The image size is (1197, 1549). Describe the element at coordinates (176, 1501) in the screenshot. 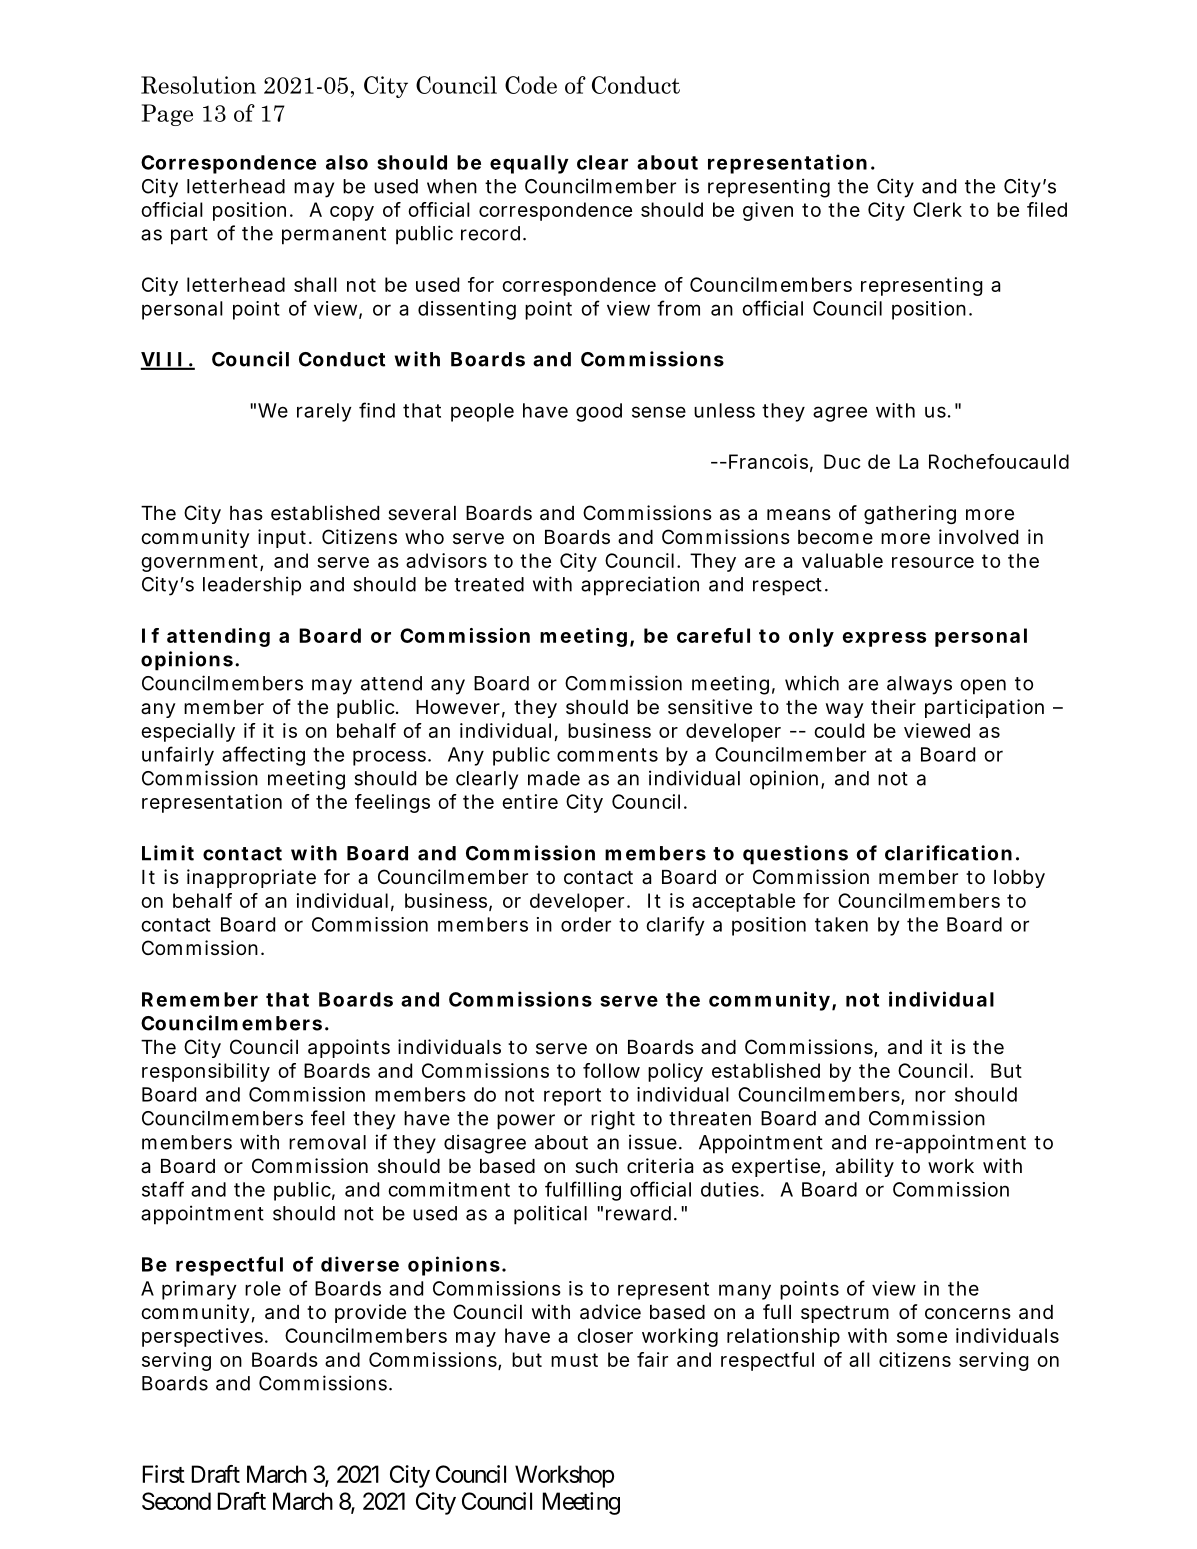

I see `Second` at that location.
